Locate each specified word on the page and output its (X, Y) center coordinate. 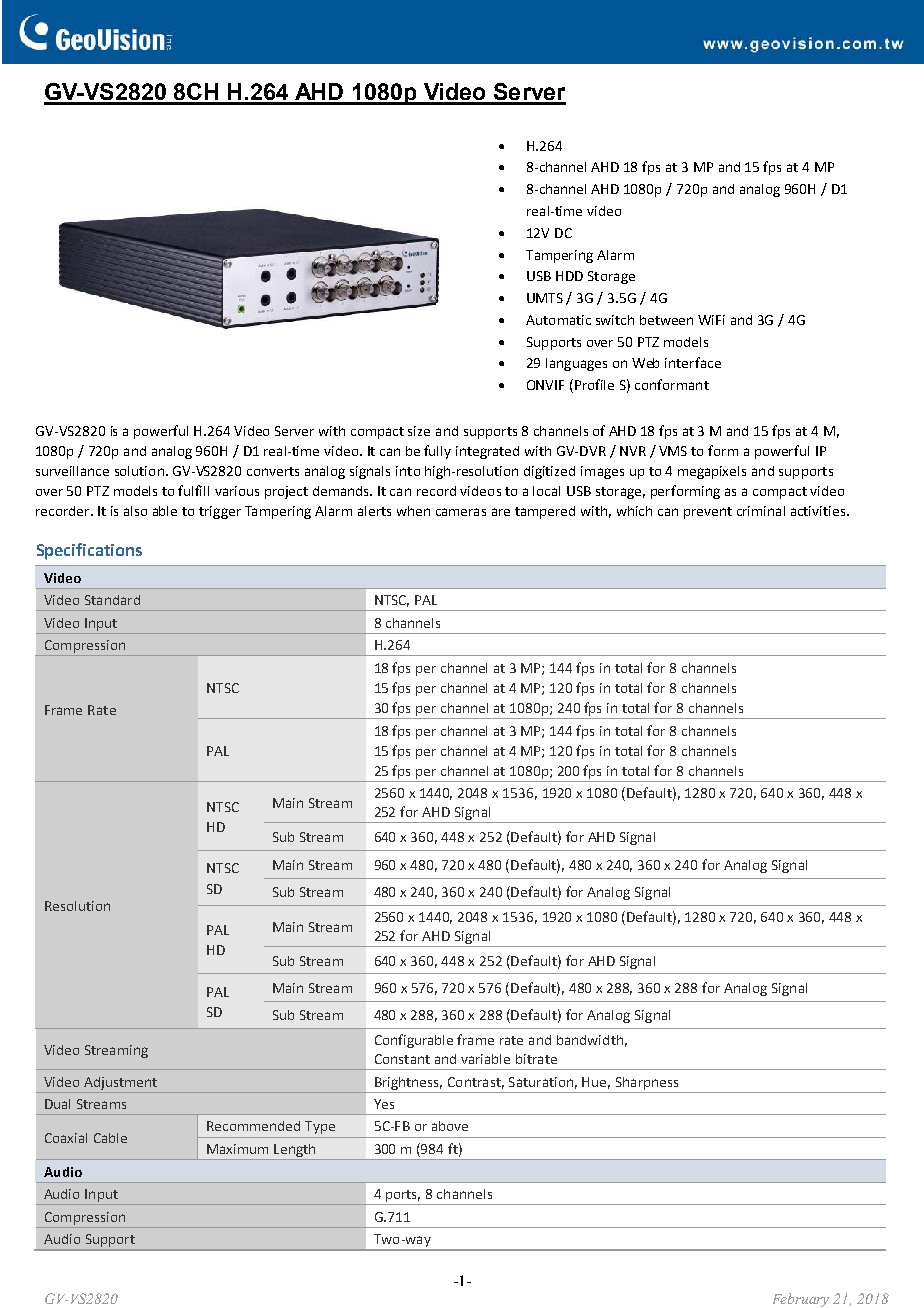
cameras (461, 512)
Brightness (408, 1083)
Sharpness (647, 1083)
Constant (402, 1059)
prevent (708, 513)
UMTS (545, 298)
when (413, 511)
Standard (112, 600)
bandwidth (590, 1040)
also (135, 511)
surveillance (72, 471)
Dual (57, 1104)
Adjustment (120, 1083)
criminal (761, 511)
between (666, 320)
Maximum (237, 1149)
